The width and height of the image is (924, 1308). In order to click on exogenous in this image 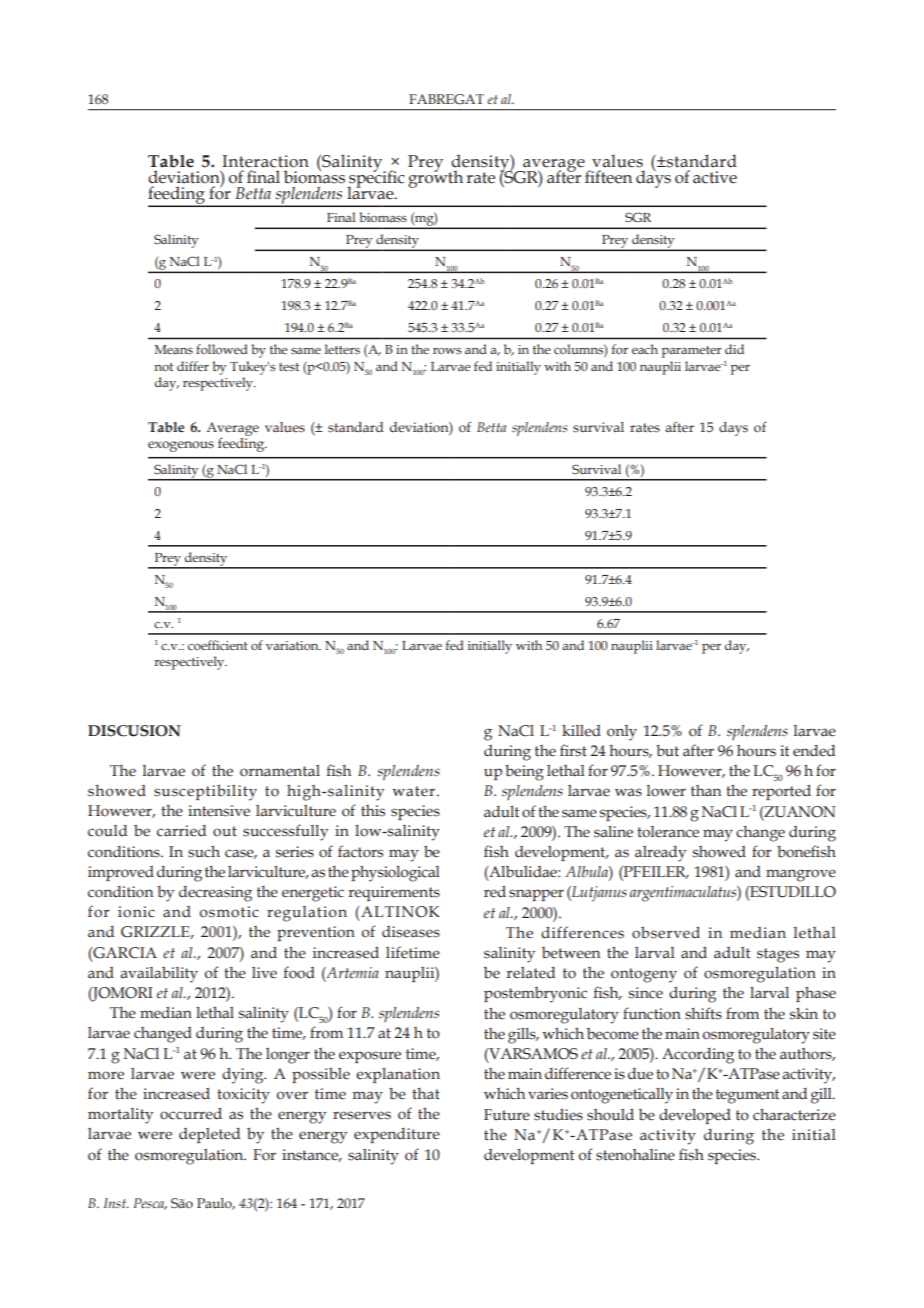, I will do `click(181, 446)`.
